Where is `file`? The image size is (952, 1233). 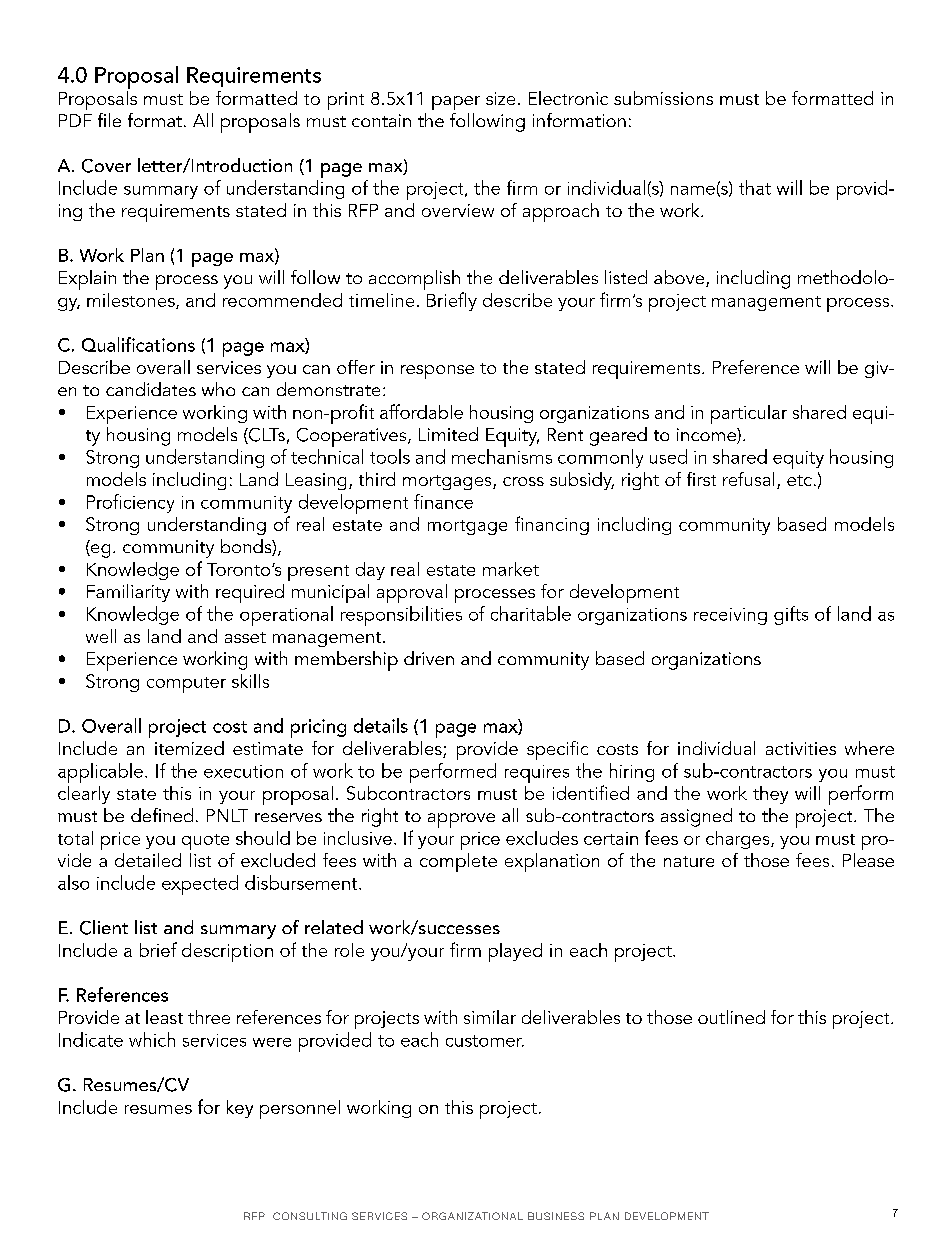 file is located at coordinates (109, 120).
